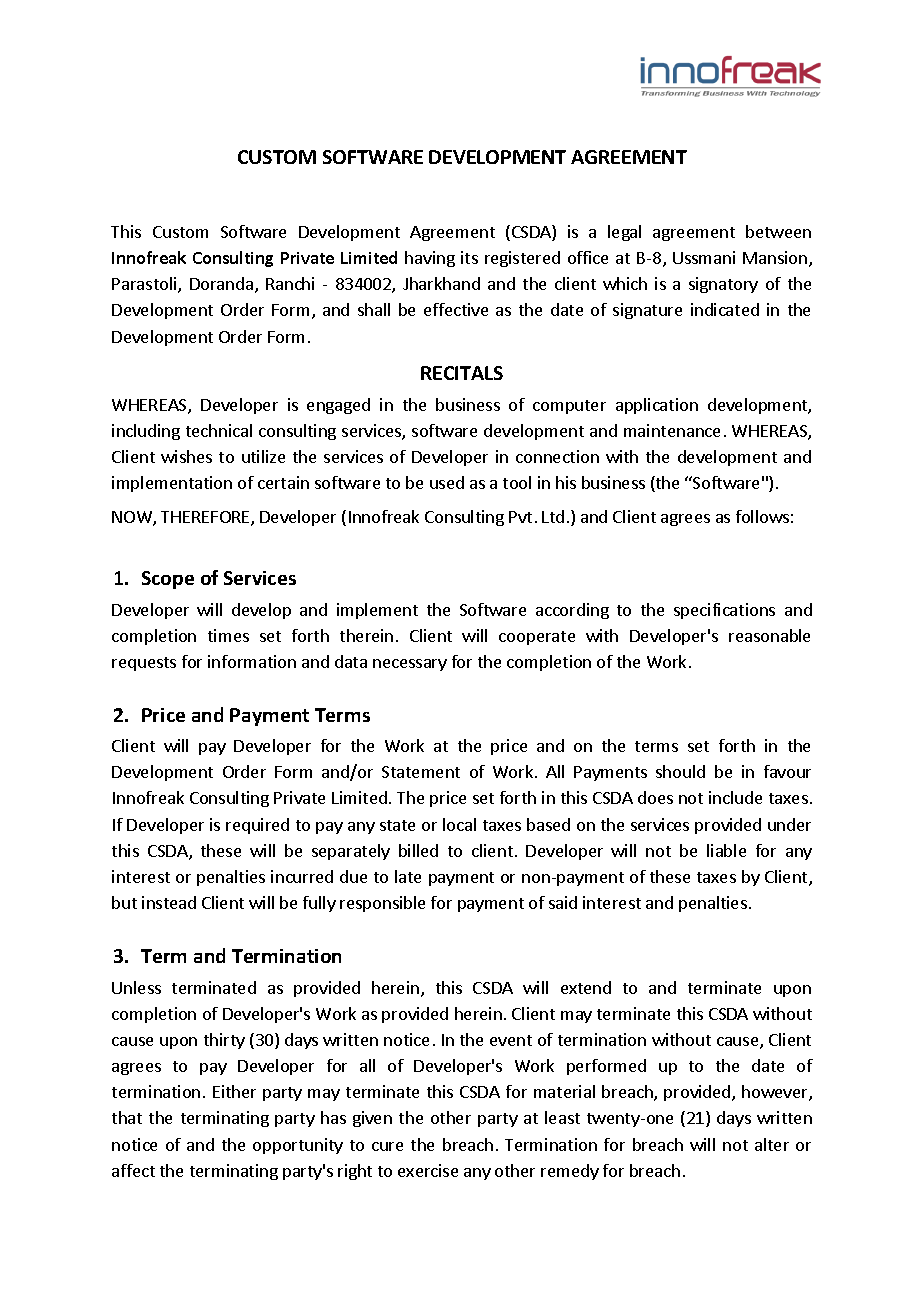 Image resolution: width=924 pixels, height=1307 pixels. What do you see at coordinates (206, 518) in the document?
I see `THEREFORE` at bounding box center [206, 518].
